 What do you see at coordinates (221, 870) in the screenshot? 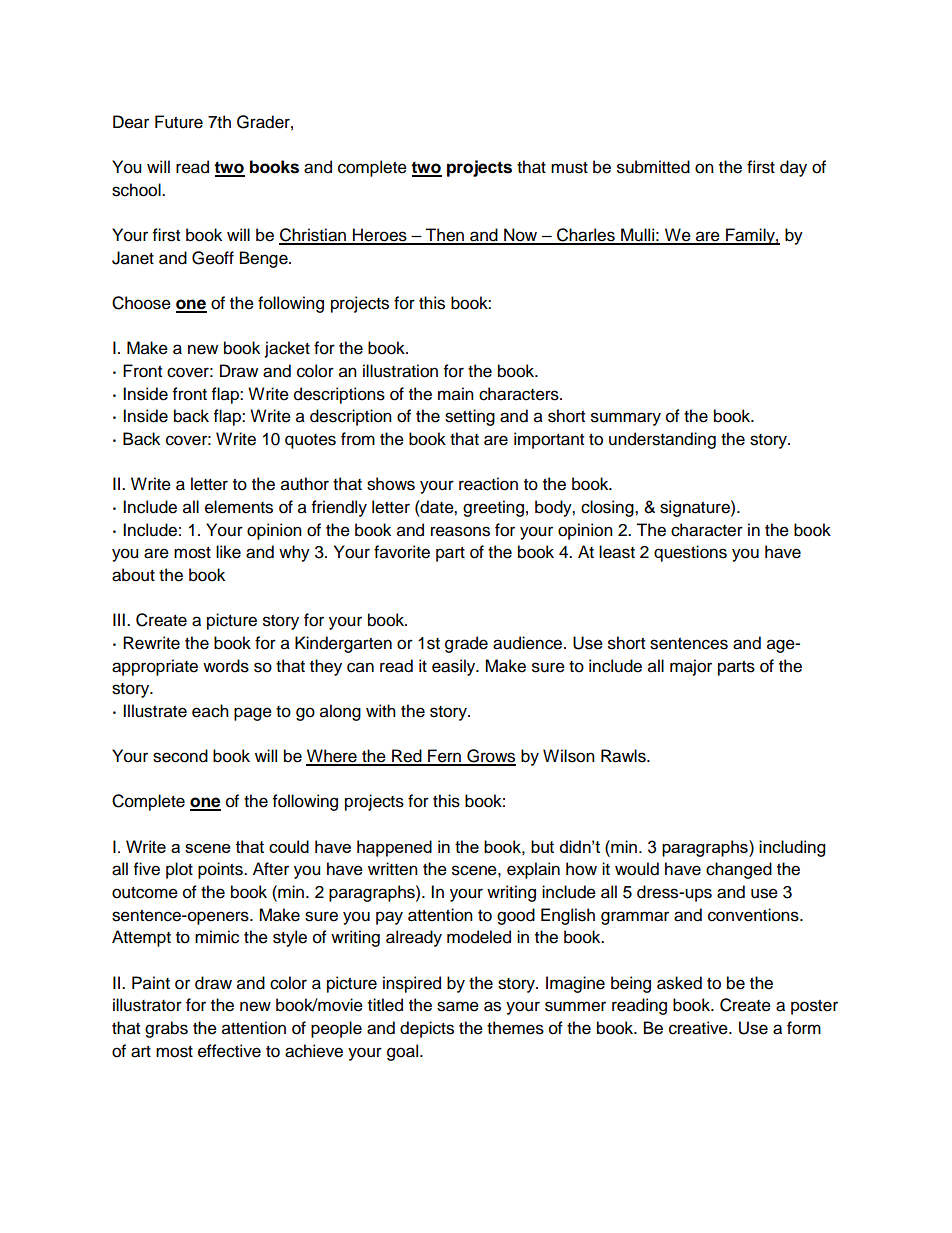
I see `points` at bounding box center [221, 870].
